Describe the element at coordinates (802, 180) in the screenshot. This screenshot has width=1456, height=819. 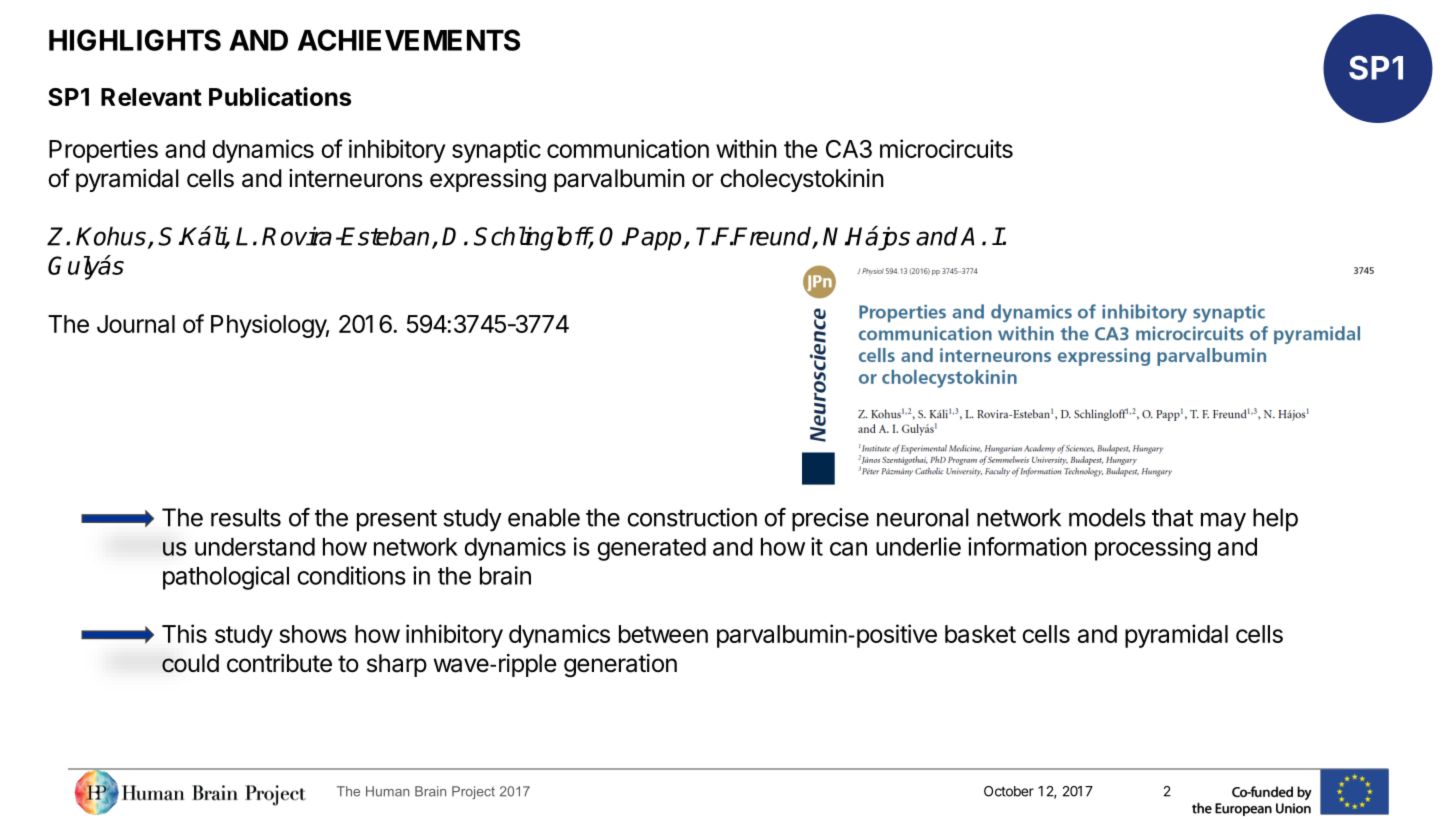
I see `cholecystokinin` at that location.
